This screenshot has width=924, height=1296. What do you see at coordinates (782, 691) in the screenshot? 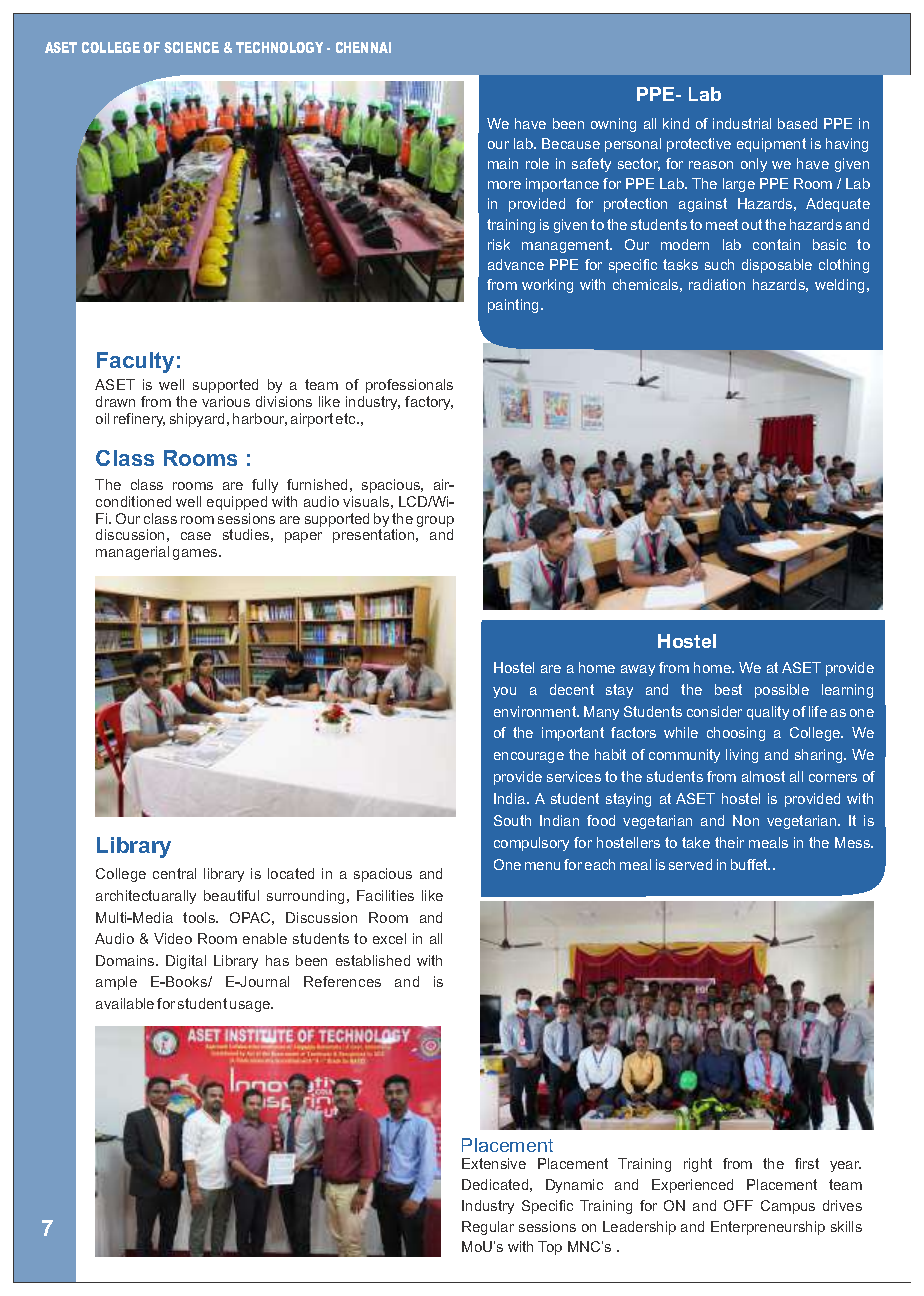
I see `possible` at bounding box center [782, 691].
